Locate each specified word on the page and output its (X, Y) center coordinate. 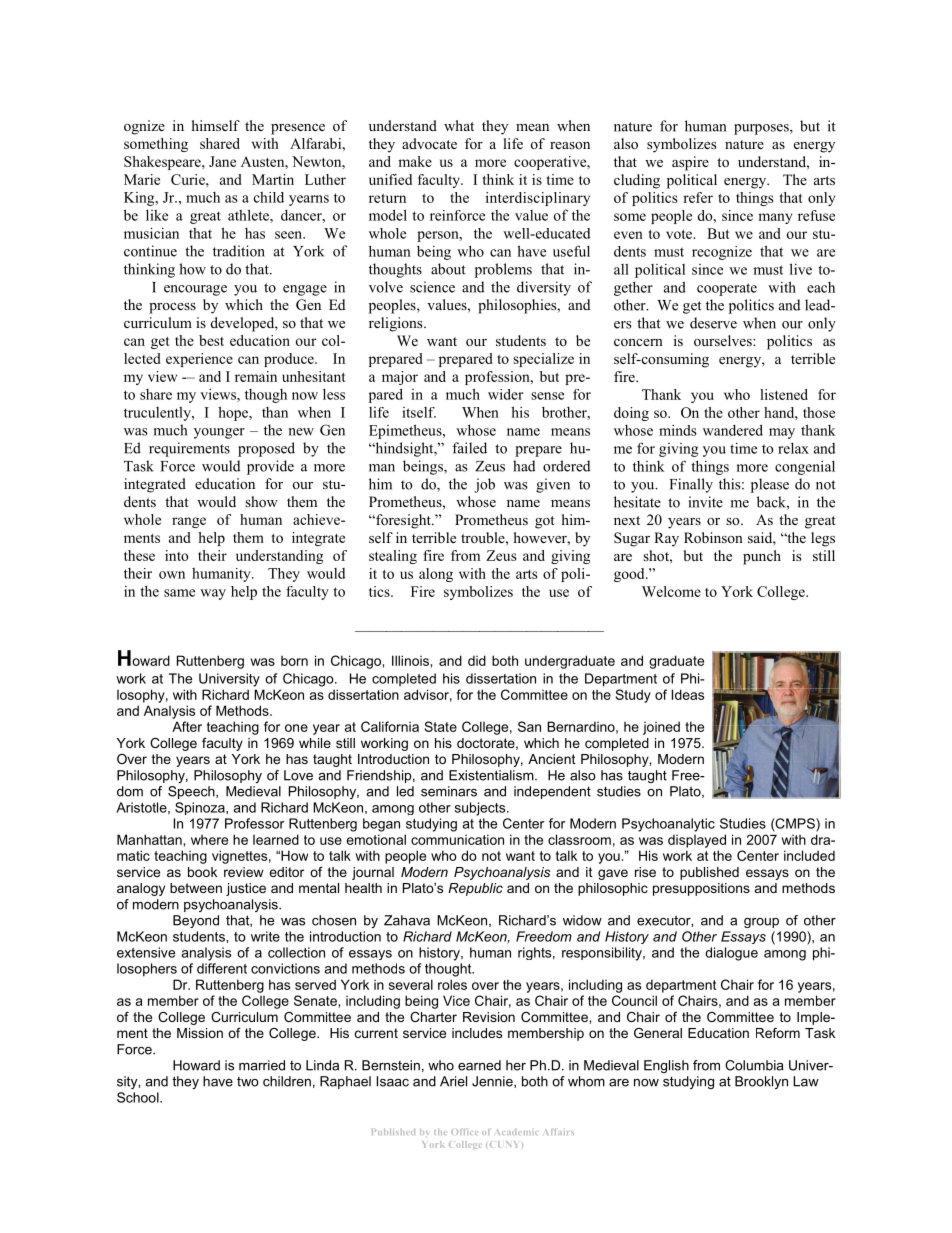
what (459, 125)
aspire (690, 163)
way (213, 594)
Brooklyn (761, 1082)
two (248, 1082)
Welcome (671, 591)
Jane (222, 161)
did (477, 660)
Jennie (493, 1082)
